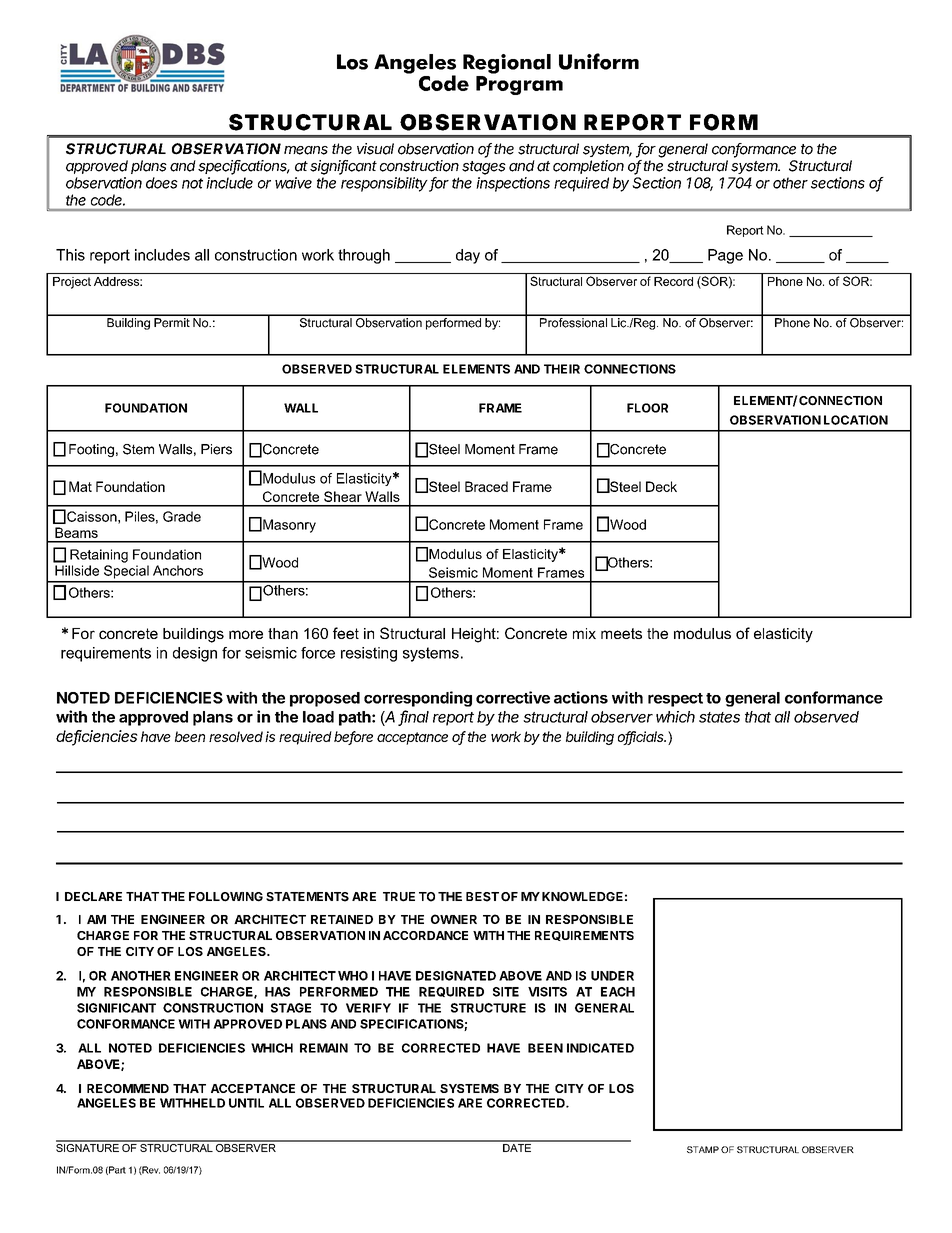  I want to click on completion, so click(588, 167).
